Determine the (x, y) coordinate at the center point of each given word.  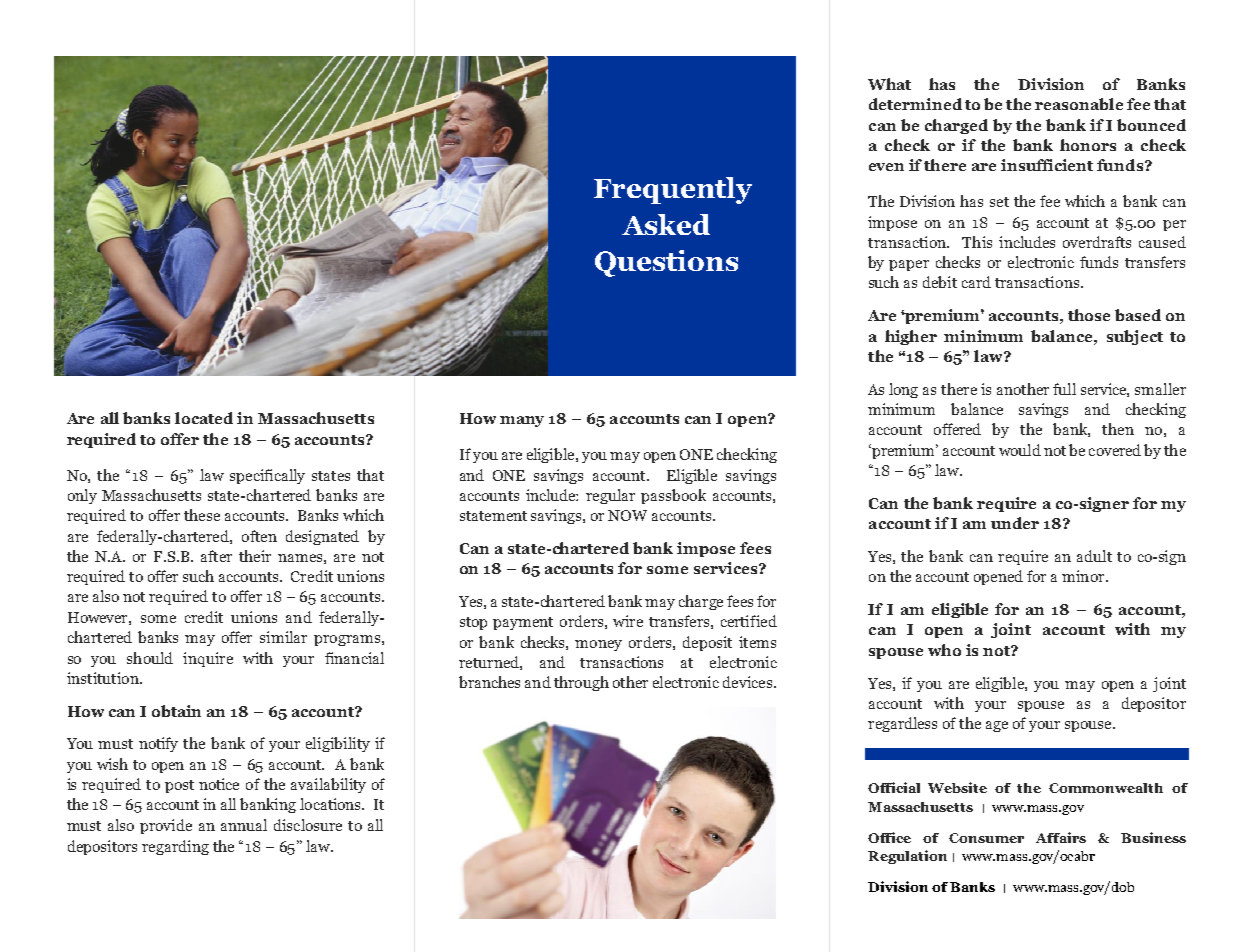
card (976, 282)
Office (889, 837)
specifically (267, 476)
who (944, 650)
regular (610, 496)
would (1020, 450)
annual (244, 825)
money (598, 645)
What (889, 84)
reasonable (1079, 104)
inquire (208, 659)
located (204, 418)
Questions (666, 263)
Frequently (673, 190)
